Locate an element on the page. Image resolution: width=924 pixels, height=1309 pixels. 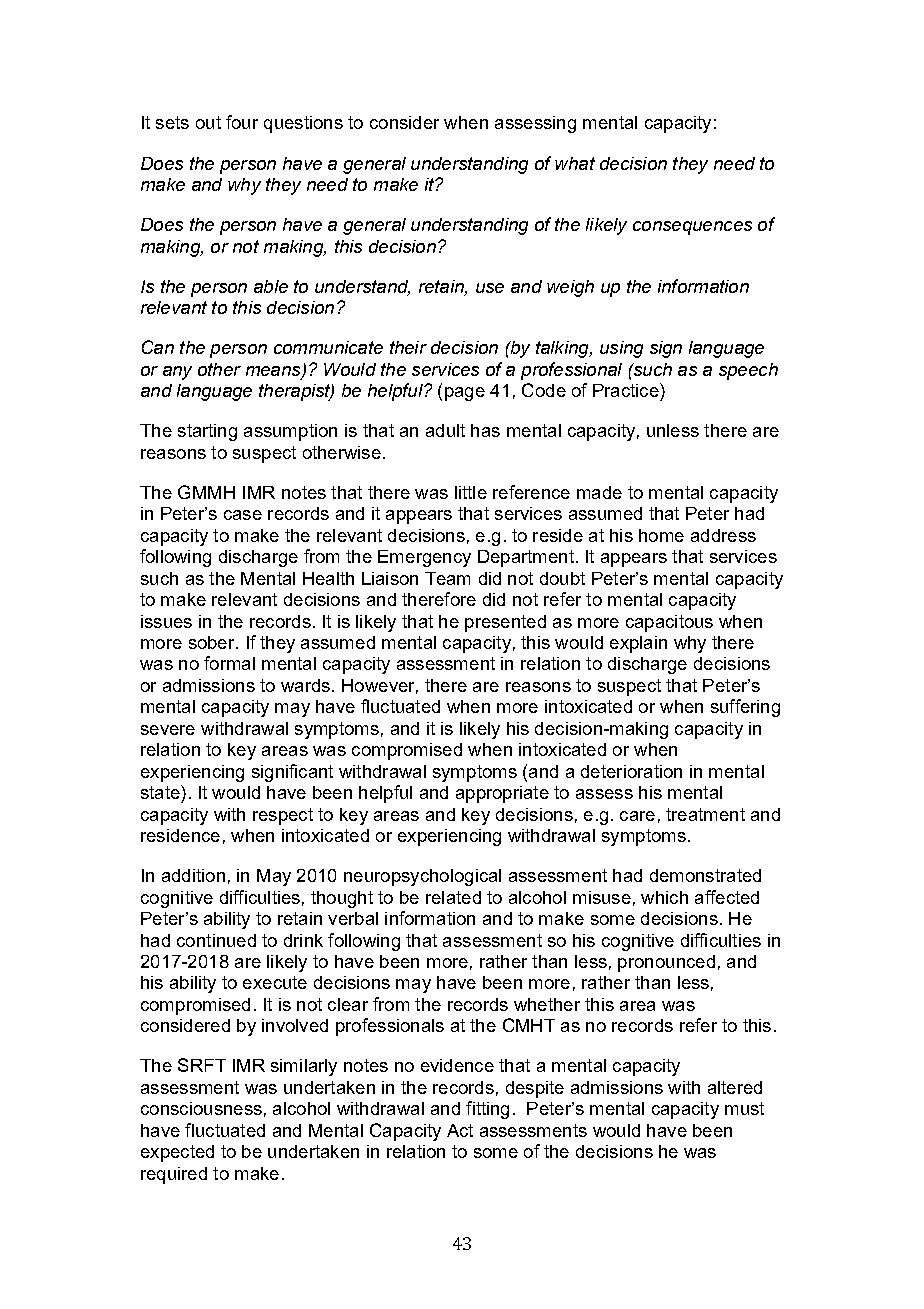
four is located at coordinates (242, 122).
